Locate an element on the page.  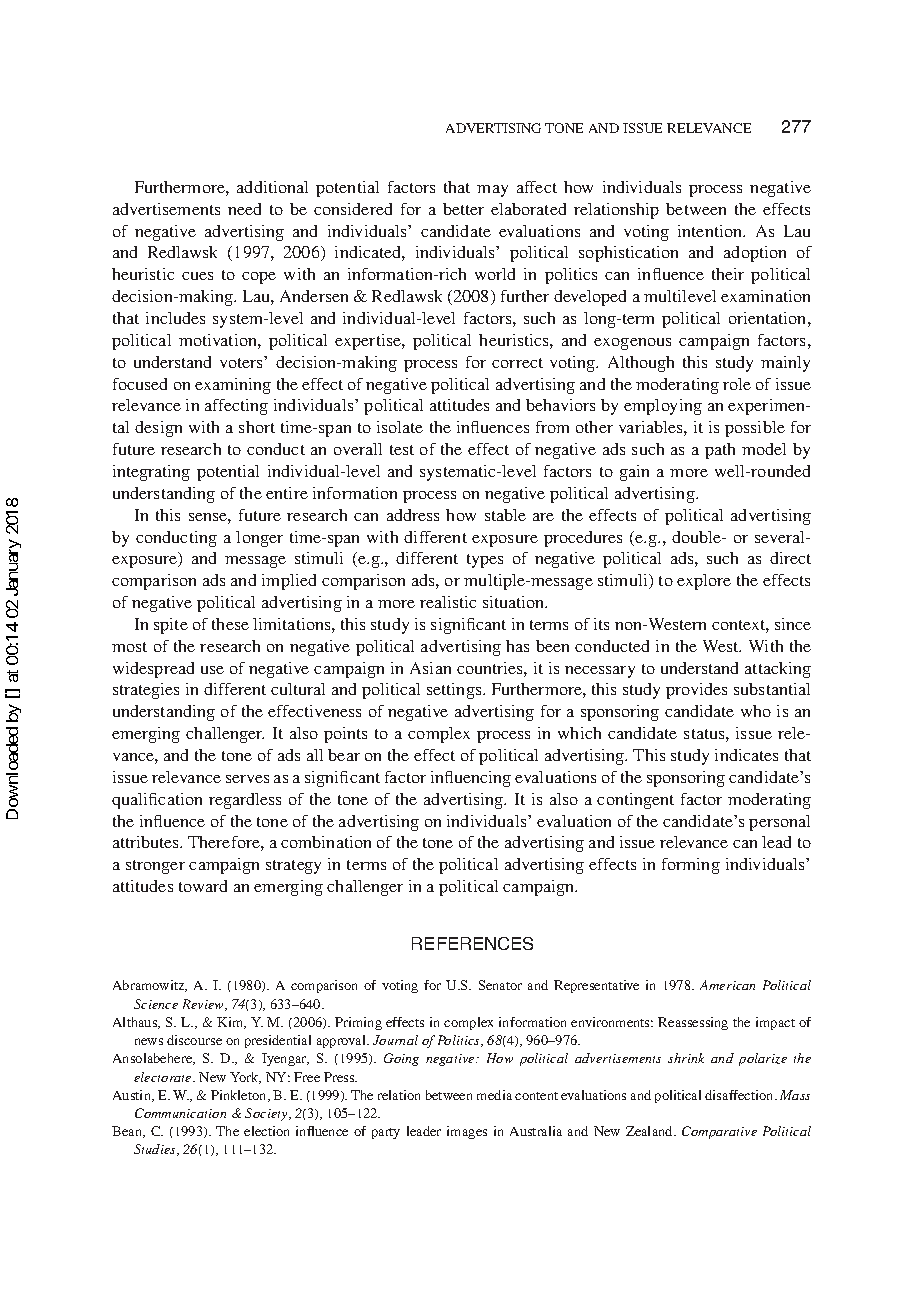
provides is located at coordinates (696, 691).
